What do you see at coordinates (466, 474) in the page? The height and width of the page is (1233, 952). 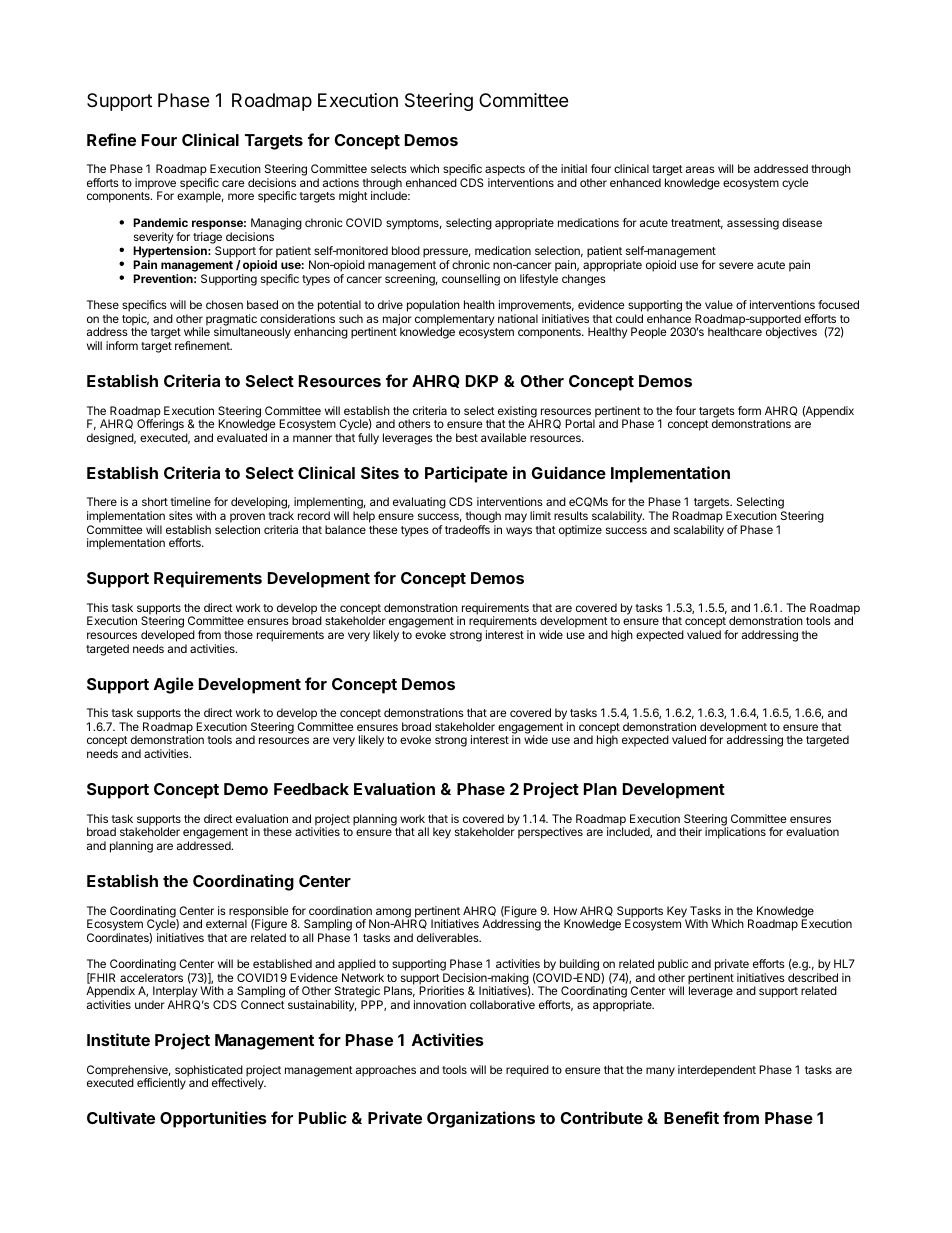 I see `Participate` at bounding box center [466, 474].
